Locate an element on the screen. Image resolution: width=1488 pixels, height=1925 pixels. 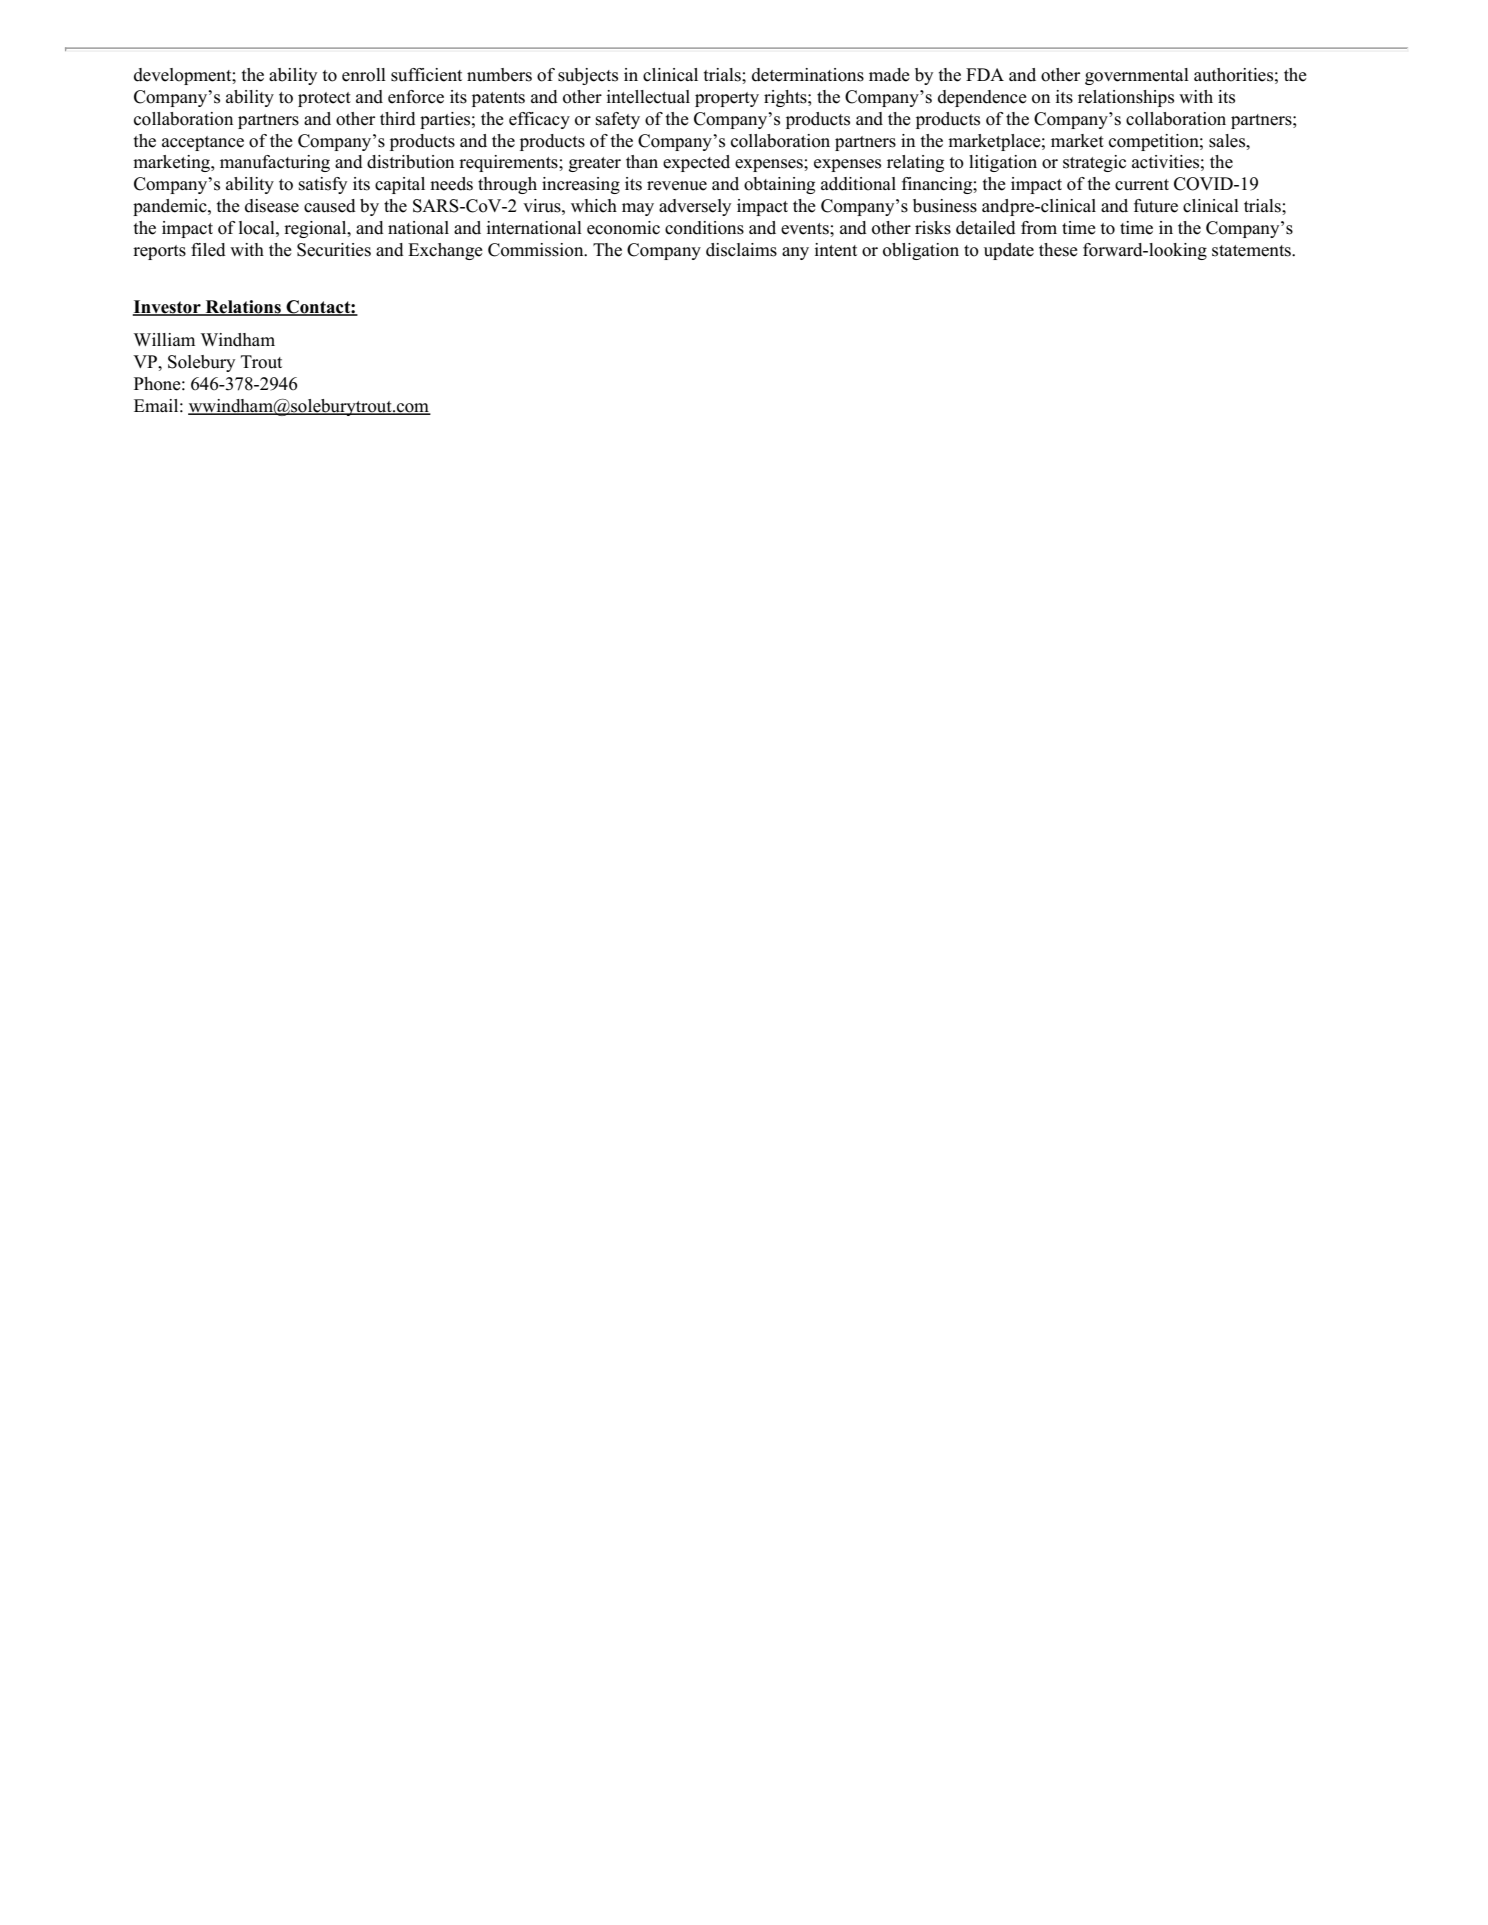
determinations is located at coordinates (808, 75).
